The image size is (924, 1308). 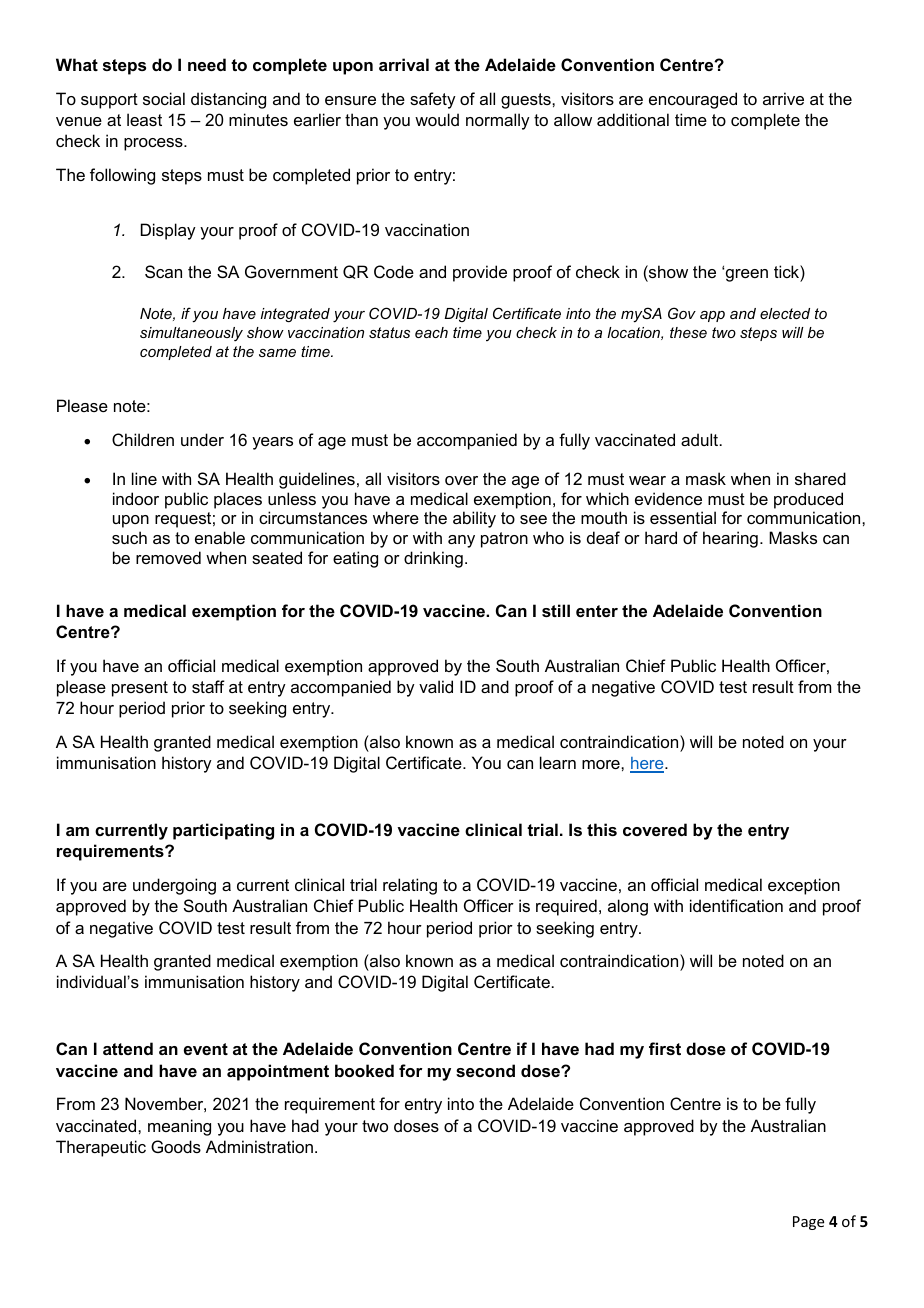 What do you see at coordinates (431, 332) in the screenshot?
I see `each` at bounding box center [431, 332].
